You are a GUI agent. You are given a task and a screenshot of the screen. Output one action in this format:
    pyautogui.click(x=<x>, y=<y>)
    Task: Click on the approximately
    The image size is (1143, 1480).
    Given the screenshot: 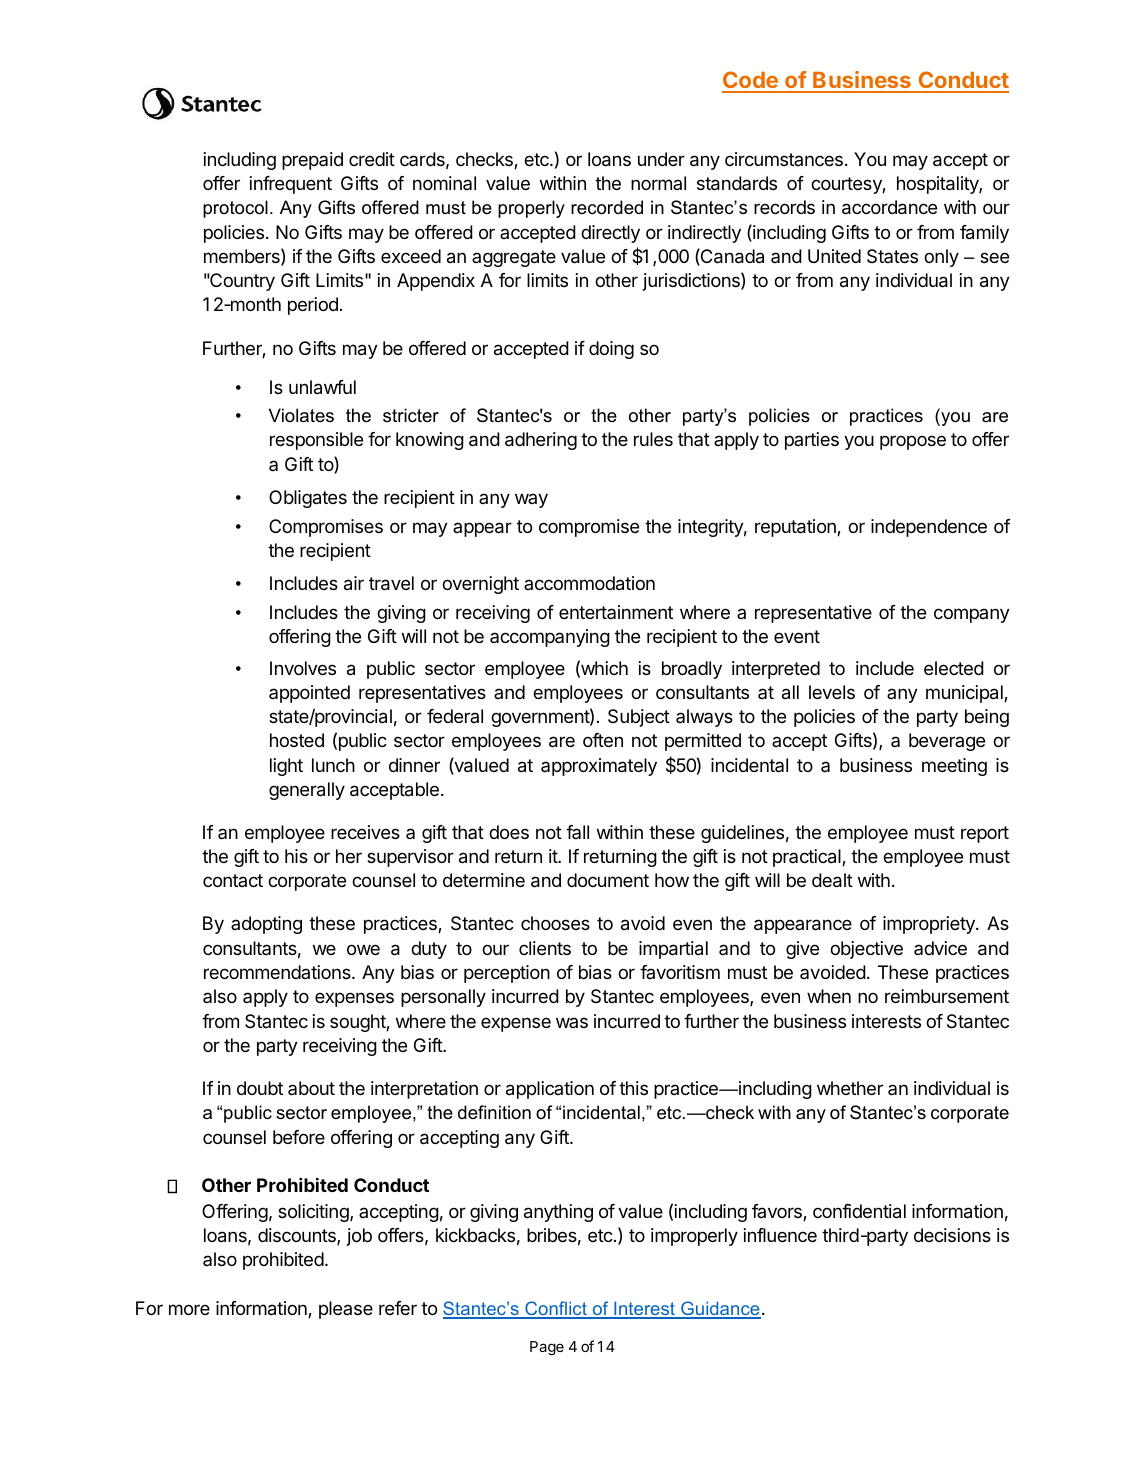 What is the action you would take?
    pyautogui.click(x=599, y=767)
